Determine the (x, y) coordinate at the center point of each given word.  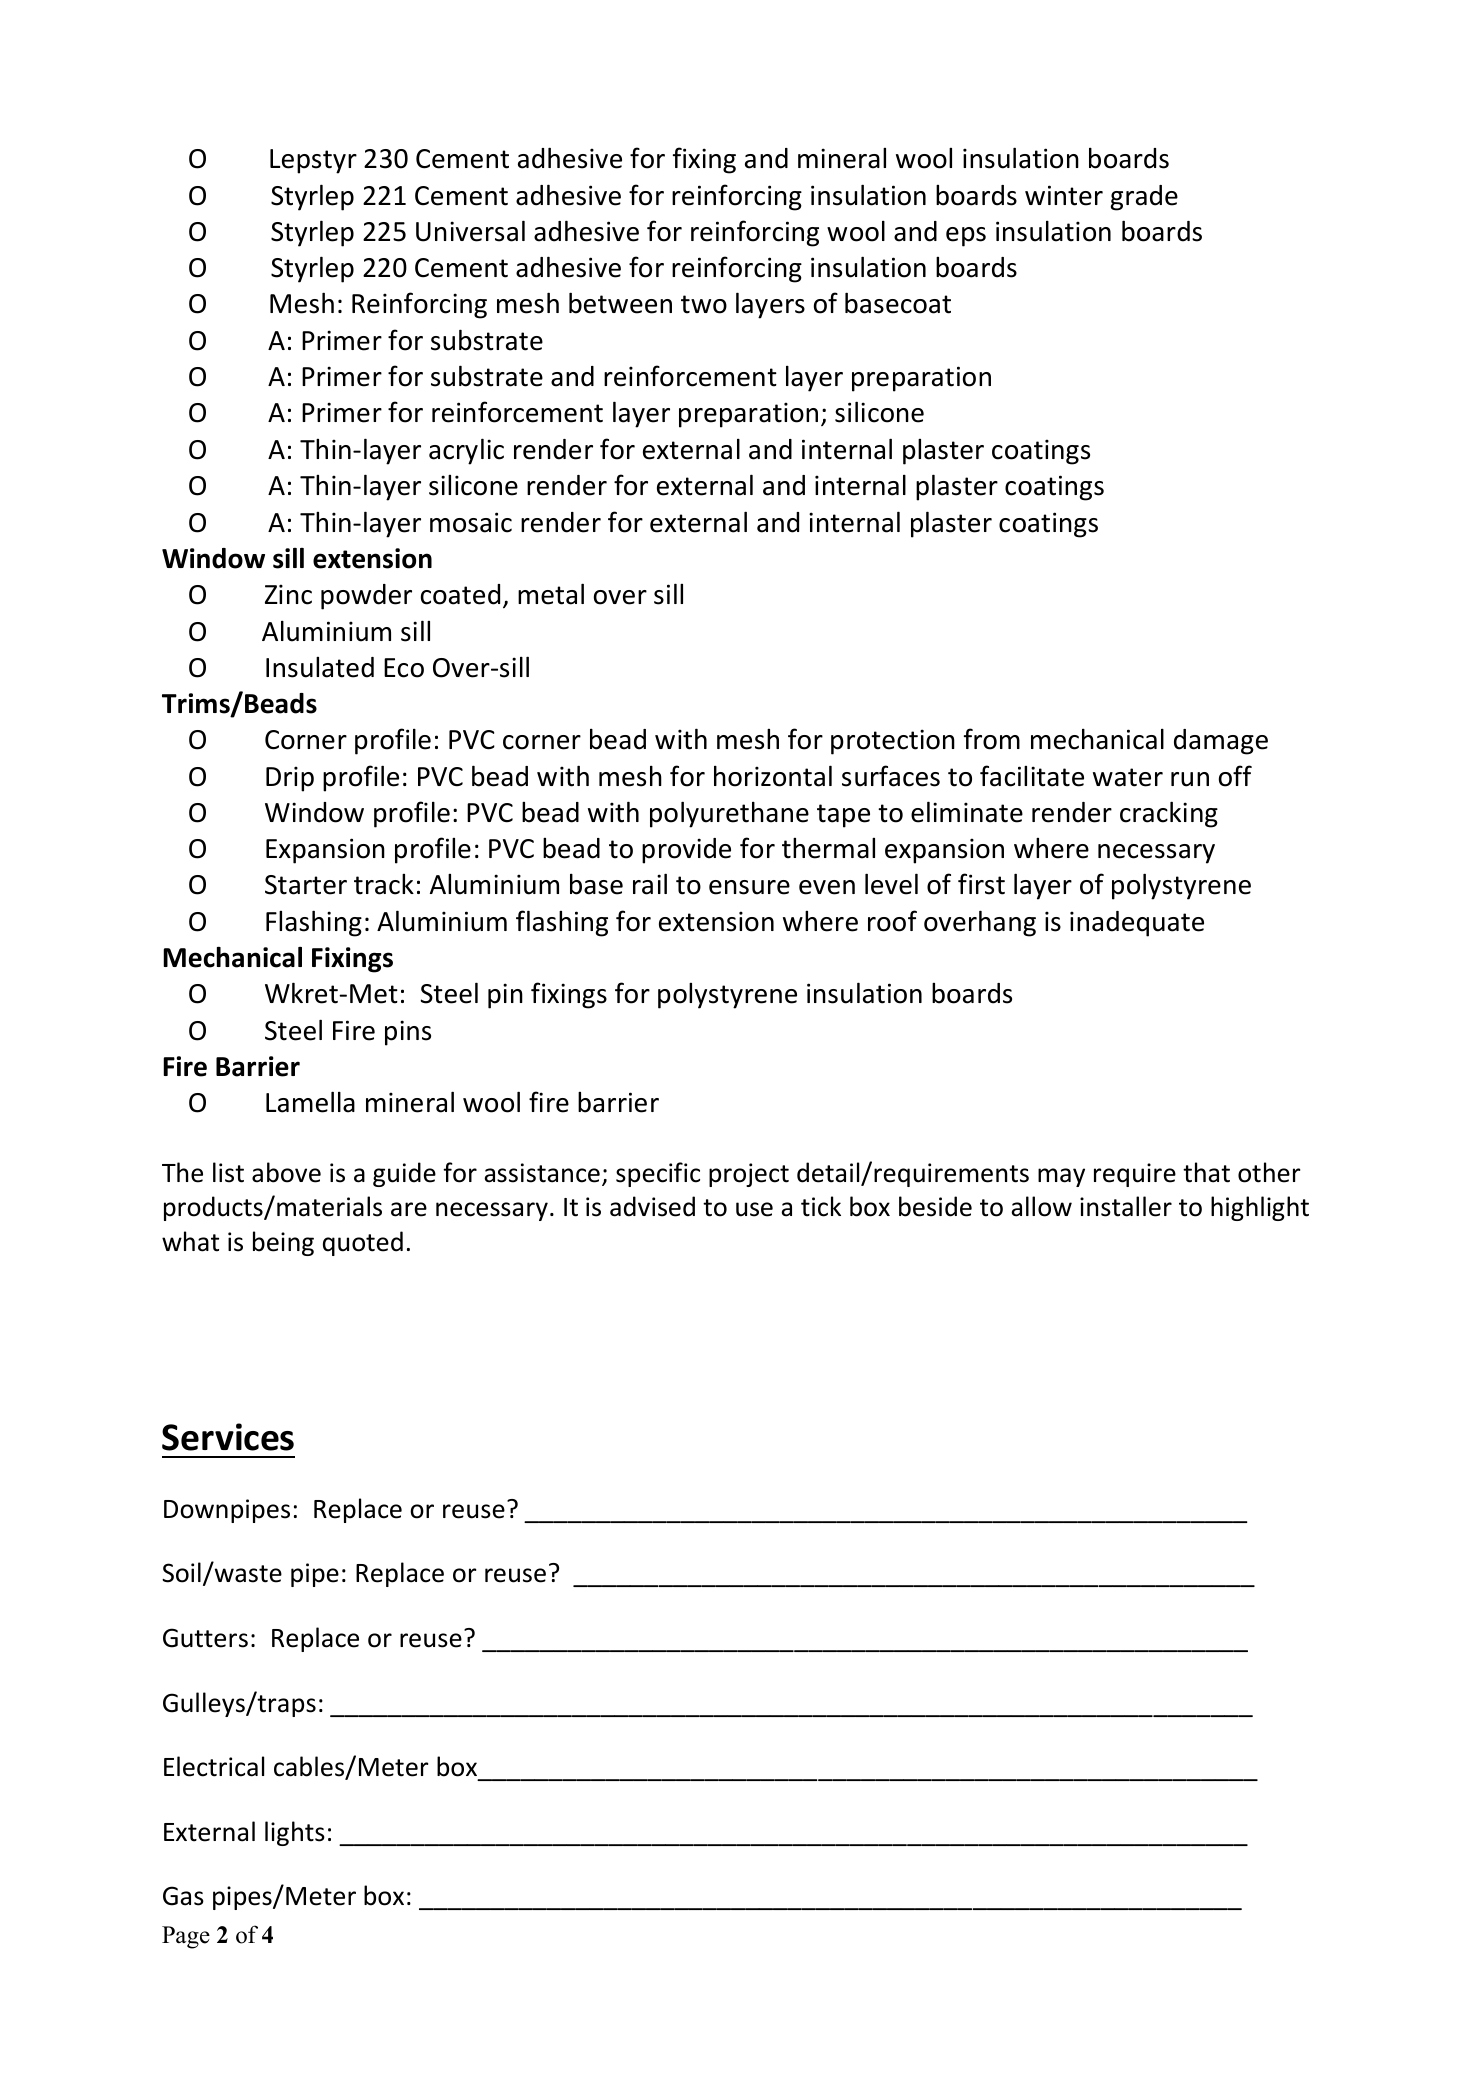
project (749, 1175)
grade (1144, 198)
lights (295, 1833)
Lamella (310, 1102)
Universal (470, 231)
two (704, 304)
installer (1126, 1206)
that (1206, 1172)
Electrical (214, 1766)
